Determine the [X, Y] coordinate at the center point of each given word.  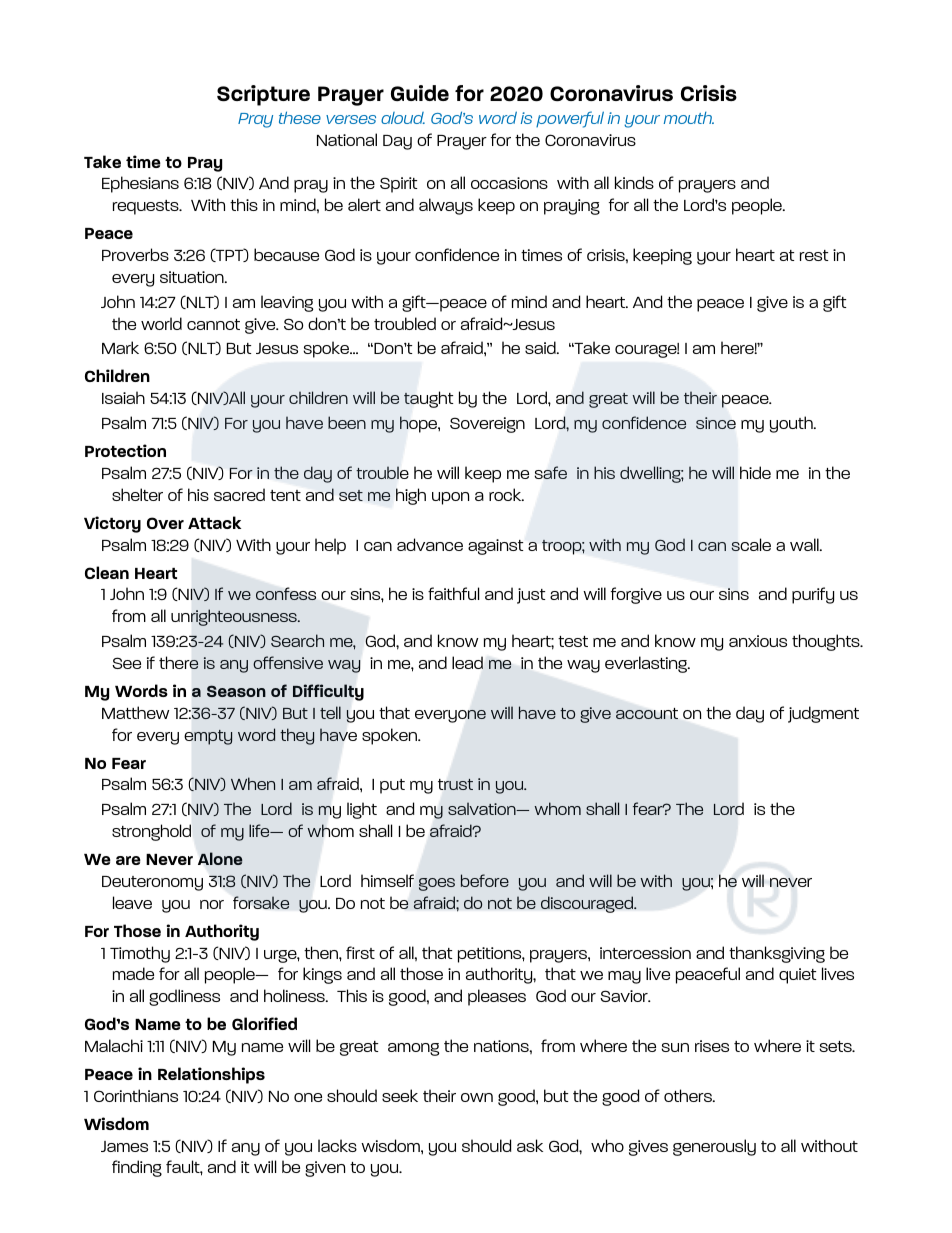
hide [755, 472]
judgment [823, 714]
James [124, 1146]
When [253, 783]
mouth [689, 118]
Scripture [263, 95]
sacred [239, 494]
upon [450, 498]
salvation [483, 808]
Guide [420, 93]
